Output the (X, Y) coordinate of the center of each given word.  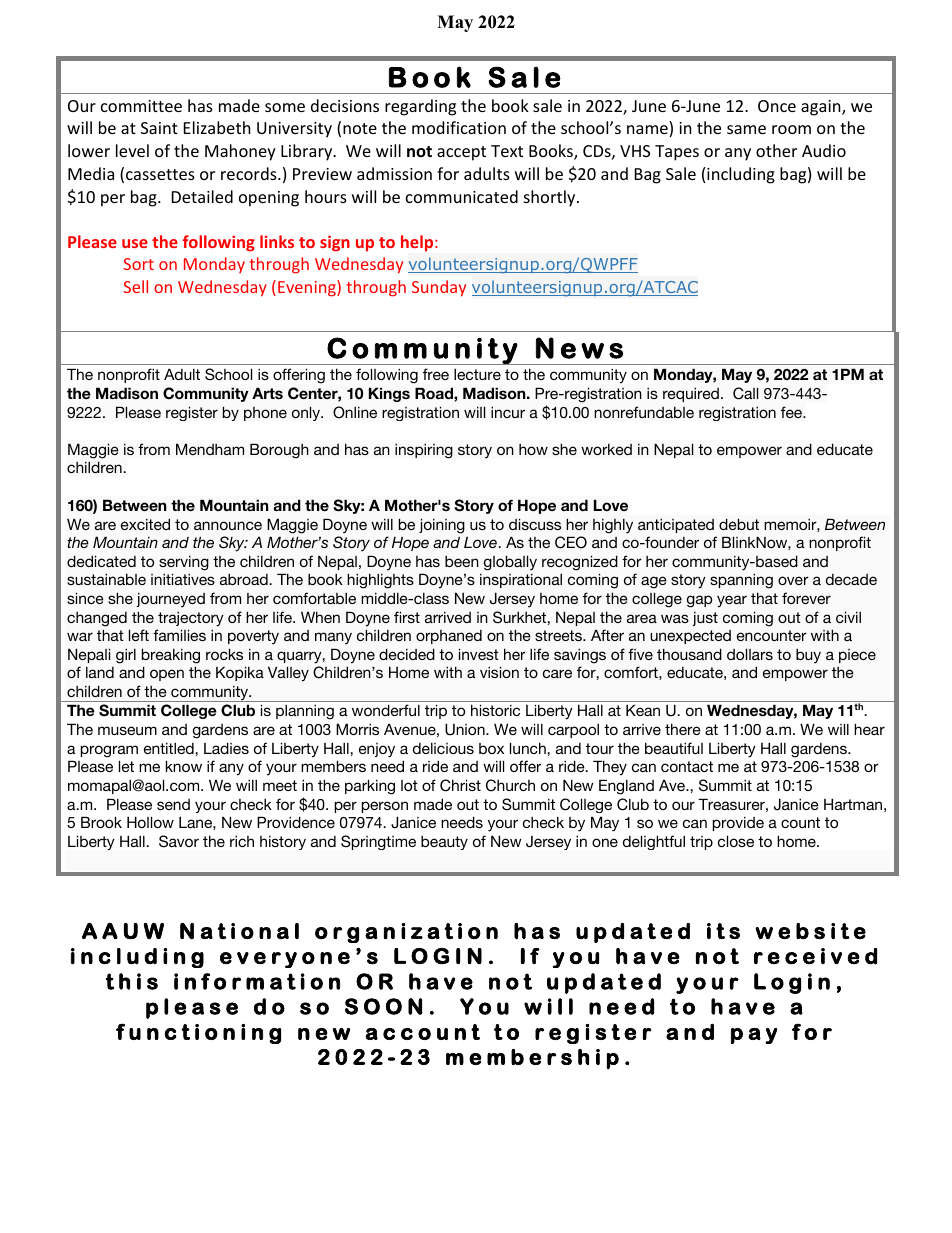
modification (459, 127)
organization (406, 933)
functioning (198, 1033)
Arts (267, 393)
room (791, 129)
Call (745, 393)
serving (184, 563)
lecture (477, 374)
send (173, 804)
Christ (460, 785)
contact (687, 766)
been (462, 561)
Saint (159, 128)
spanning (741, 581)
